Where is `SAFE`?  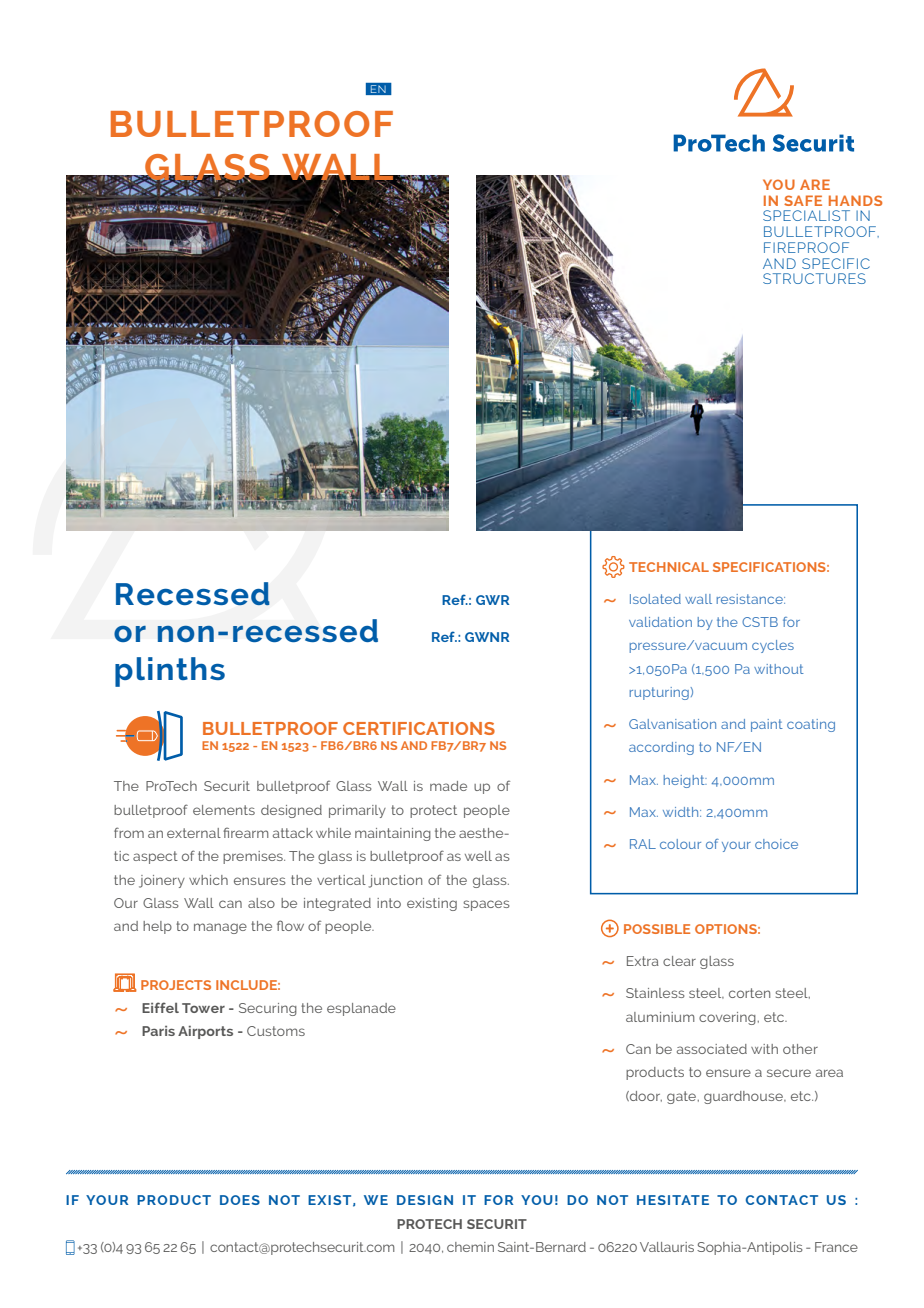 SAFE is located at coordinates (803, 200).
